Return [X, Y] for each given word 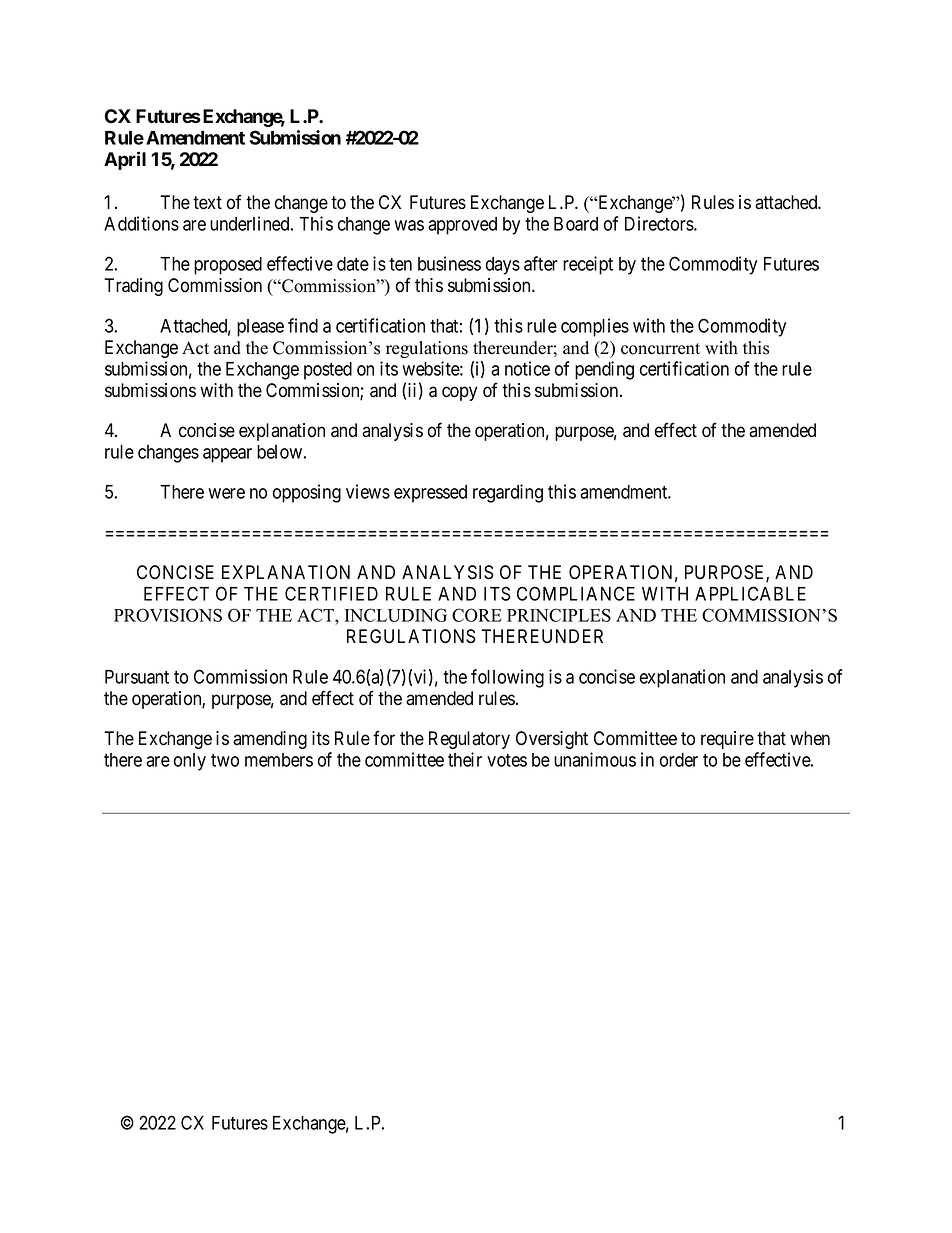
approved [462, 226]
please [260, 328]
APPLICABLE [750, 593]
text [207, 203]
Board [576, 224]
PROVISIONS [168, 615]
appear [227, 455]
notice [527, 368]
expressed [430, 494]
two [225, 760]
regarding [508, 493]
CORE [477, 615]
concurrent [660, 349]
